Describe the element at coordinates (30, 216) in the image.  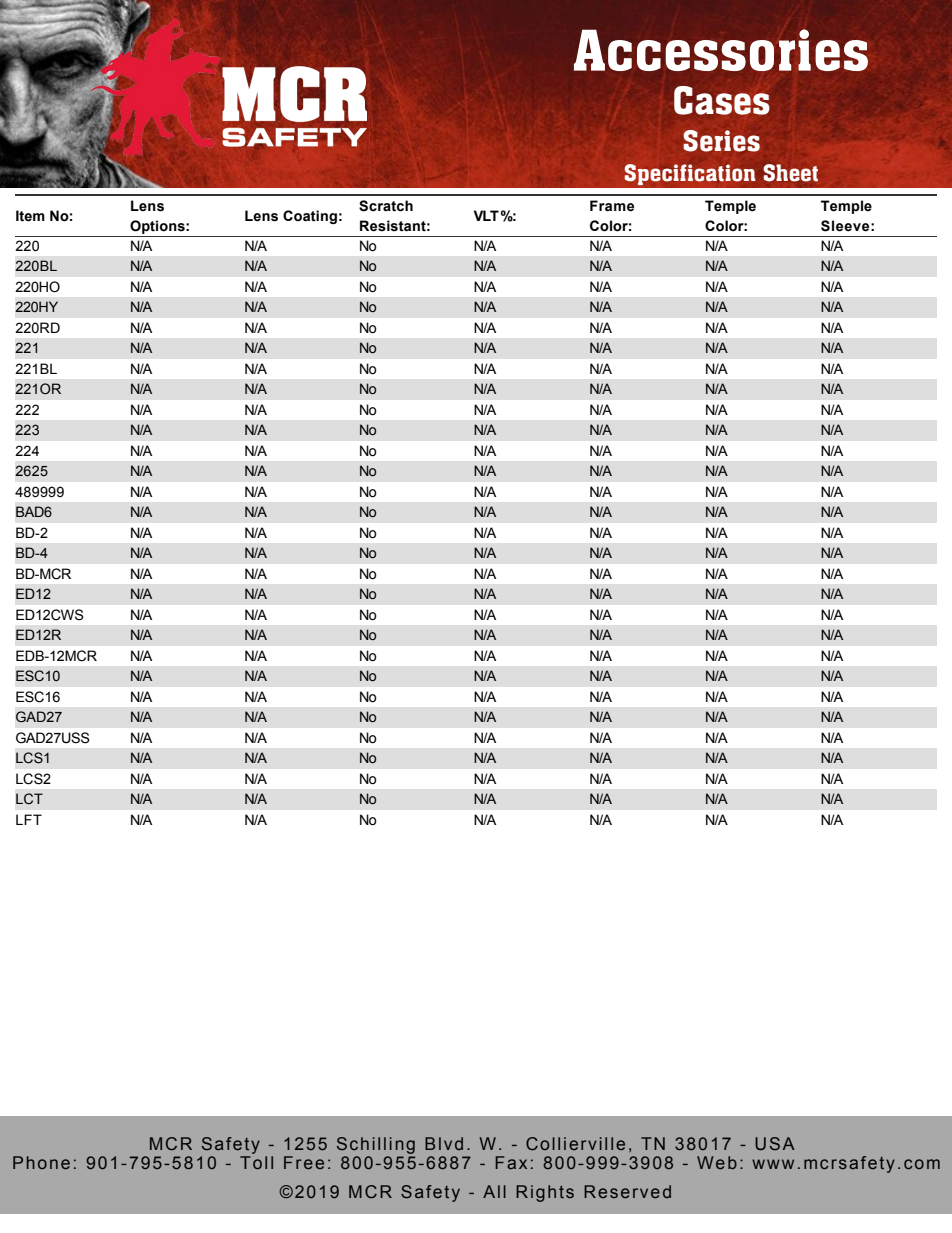
I see `Item` at that location.
